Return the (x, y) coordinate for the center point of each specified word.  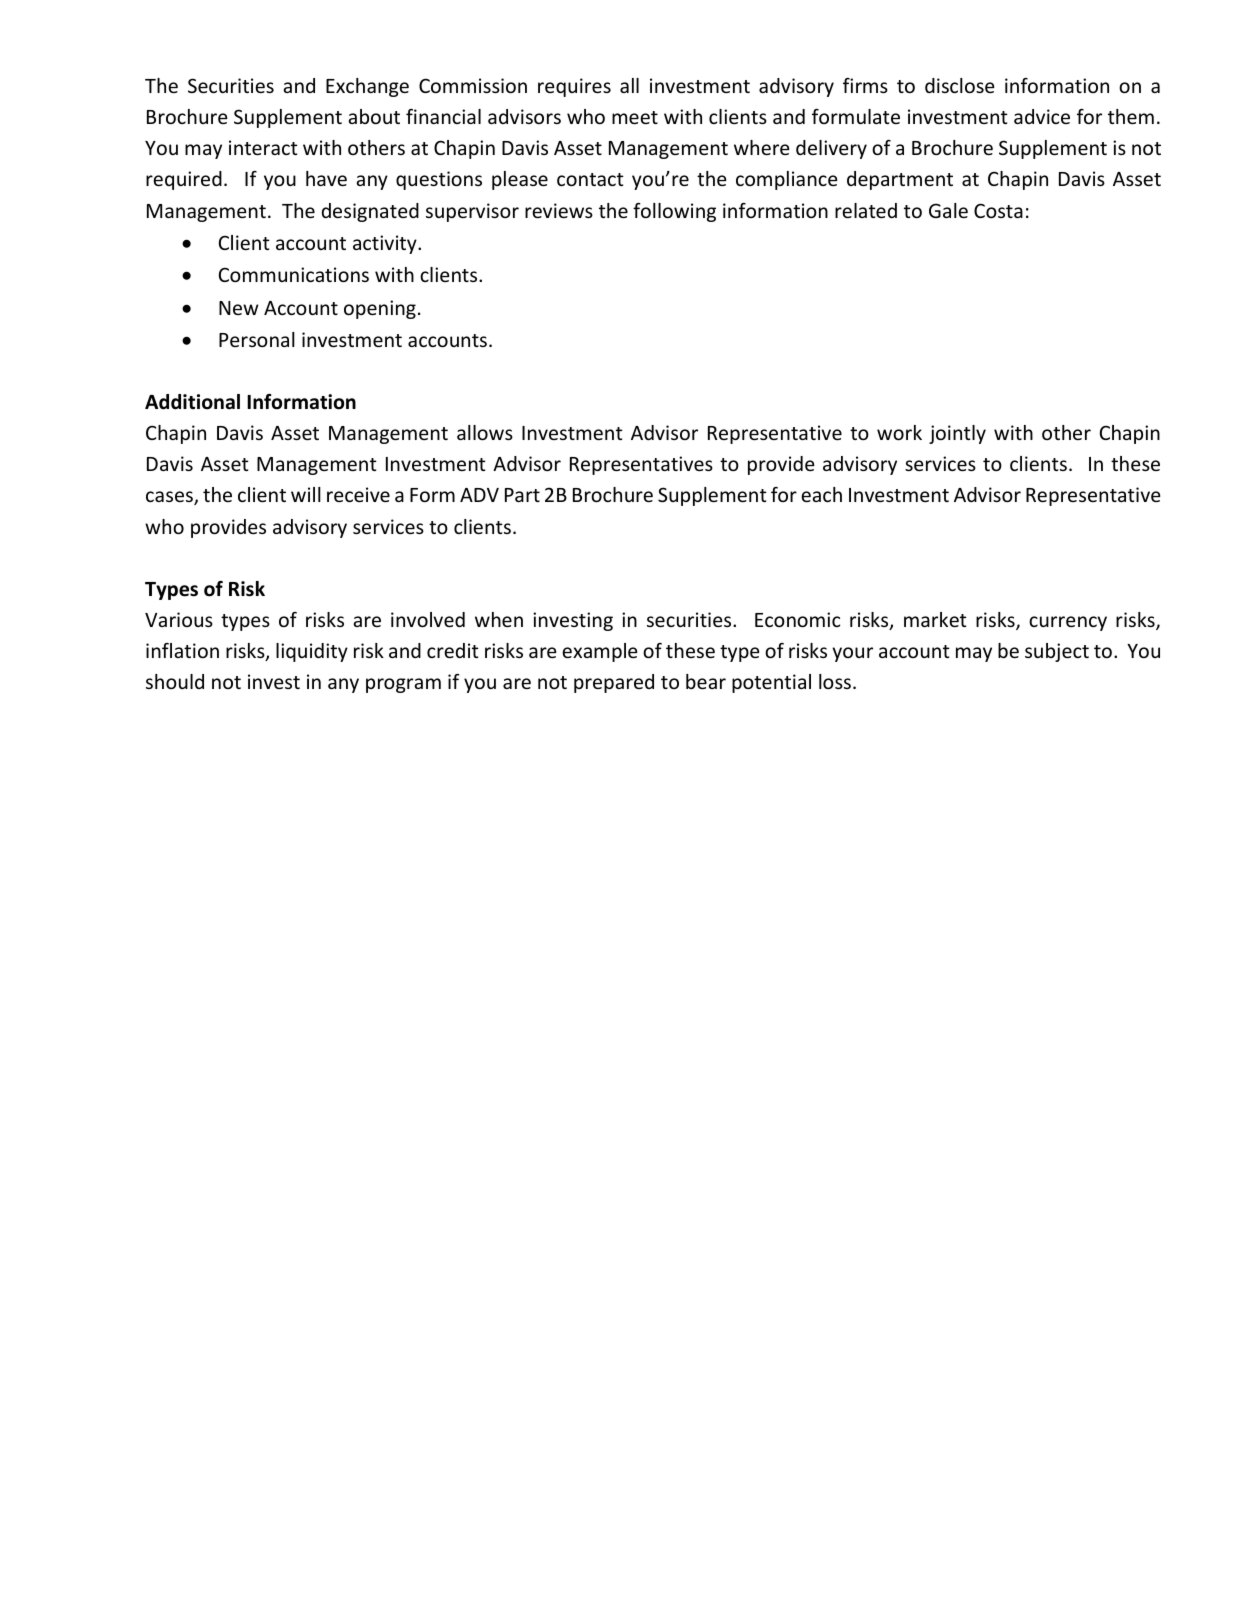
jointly (957, 434)
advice (1042, 116)
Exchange (367, 87)
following (674, 212)
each (821, 494)
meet (635, 117)
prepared (614, 683)
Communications (294, 274)
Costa (998, 210)
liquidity (312, 652)
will (306, 494)
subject (1057, 652)
